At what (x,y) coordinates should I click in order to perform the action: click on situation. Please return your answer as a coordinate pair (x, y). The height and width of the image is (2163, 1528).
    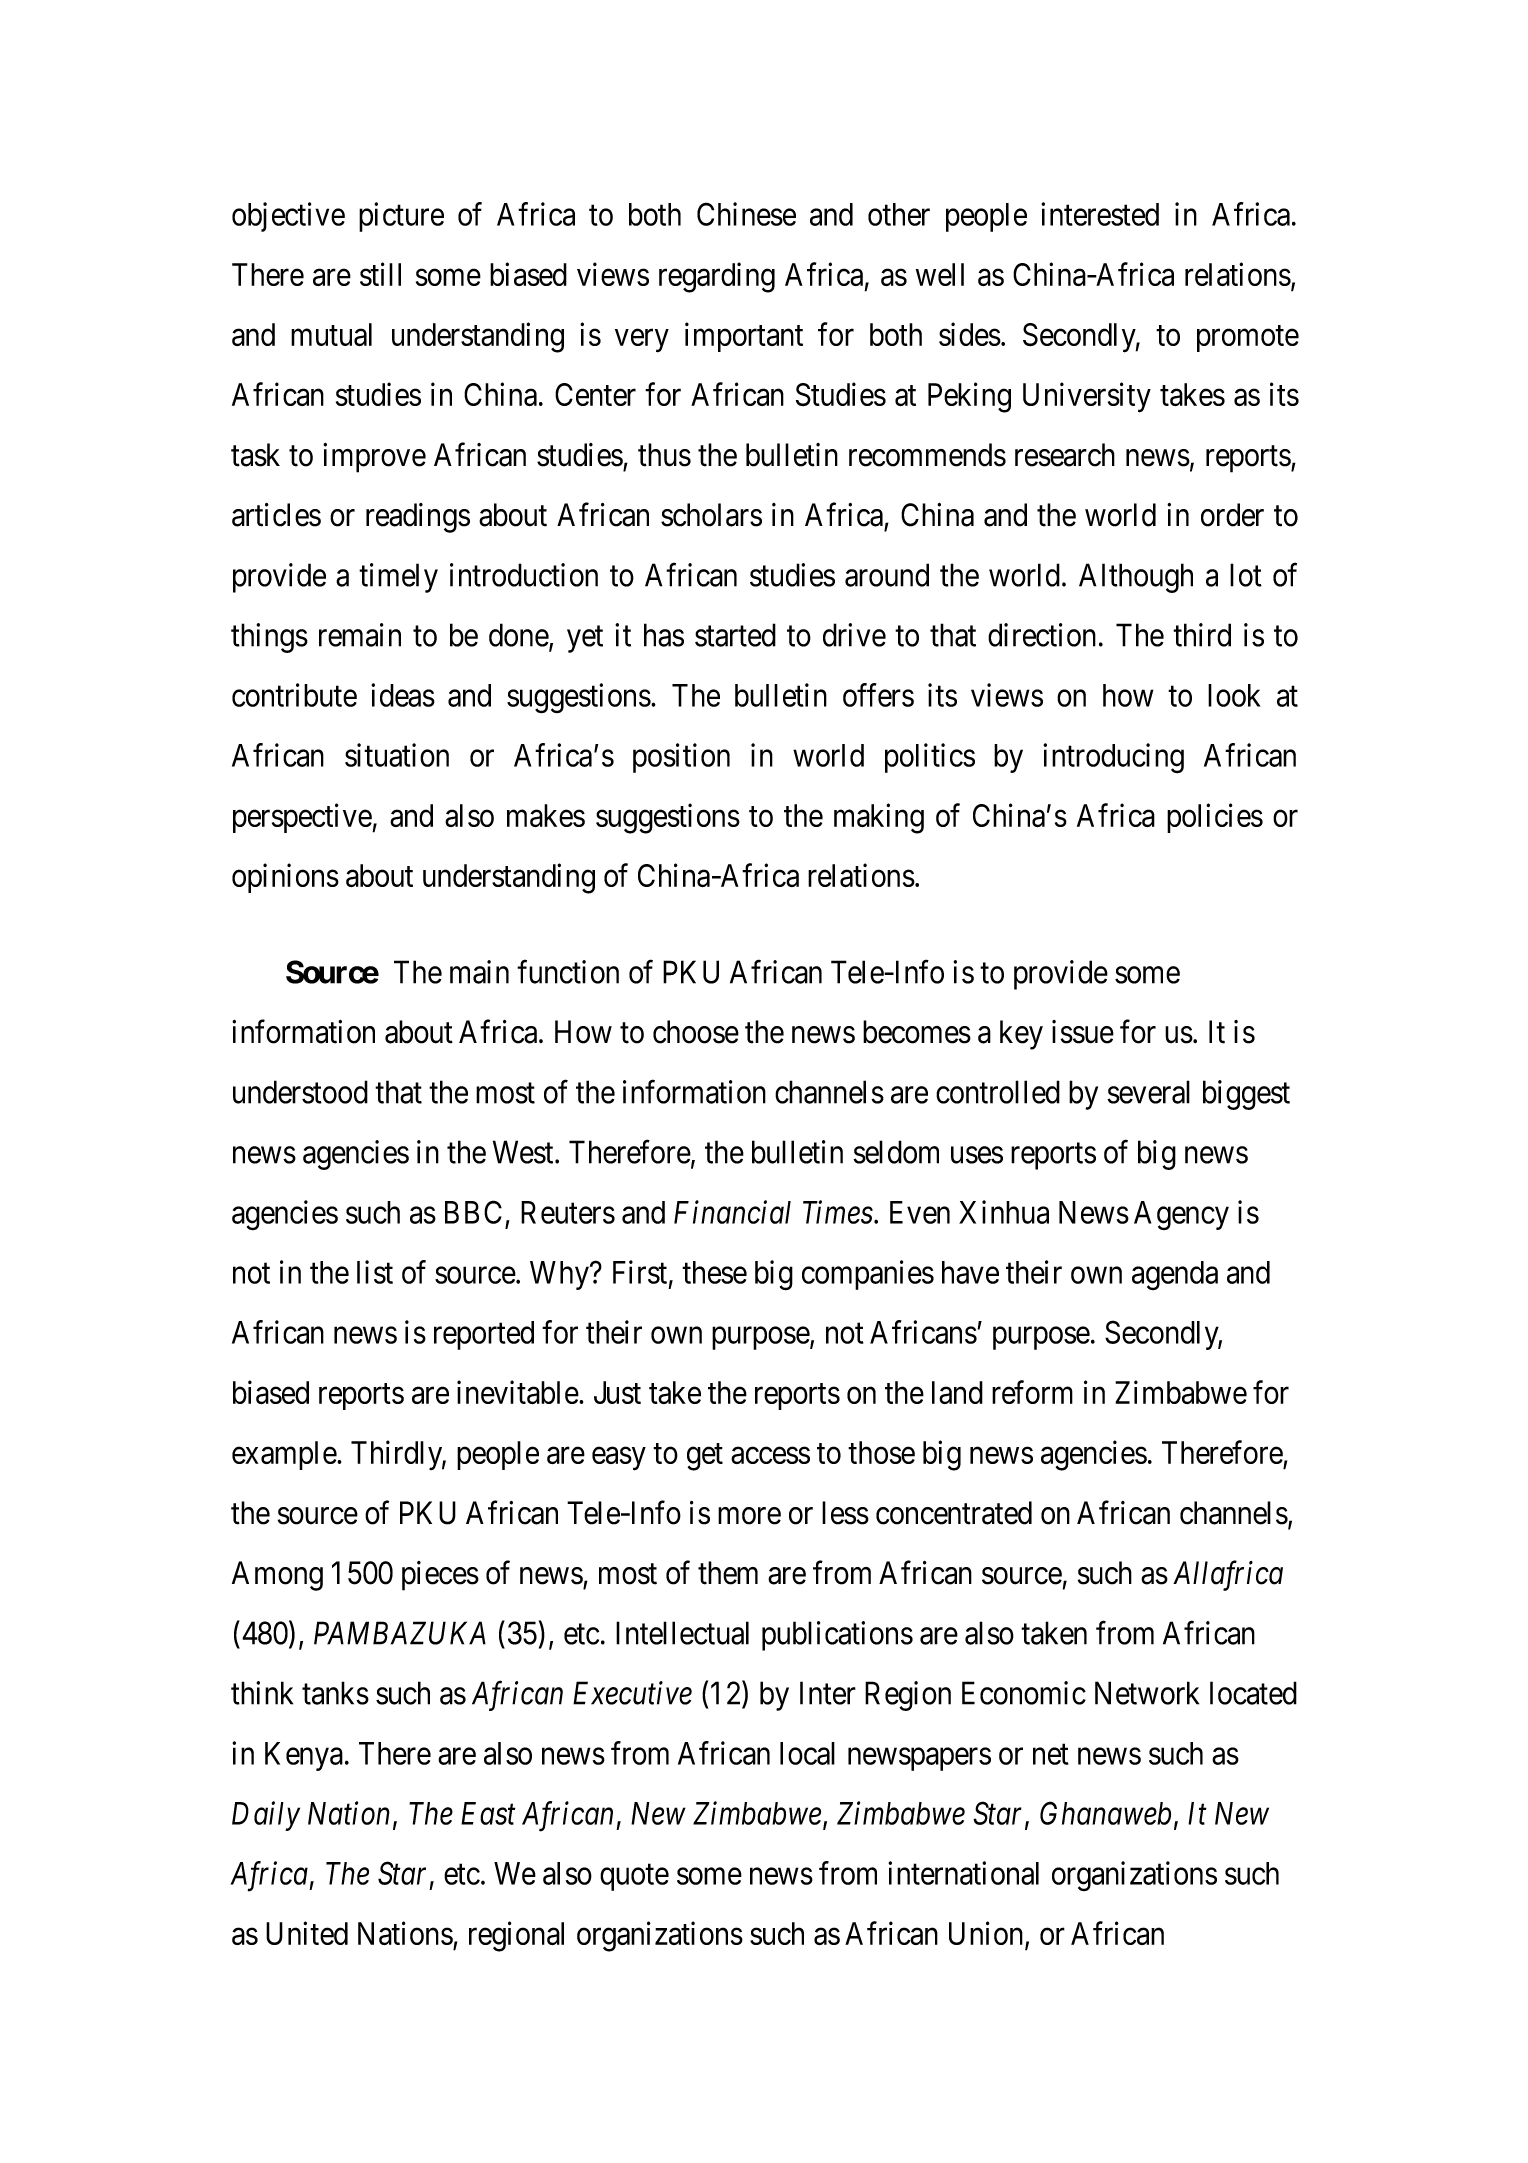
    Looking at the image, I should click on (397, 755).
